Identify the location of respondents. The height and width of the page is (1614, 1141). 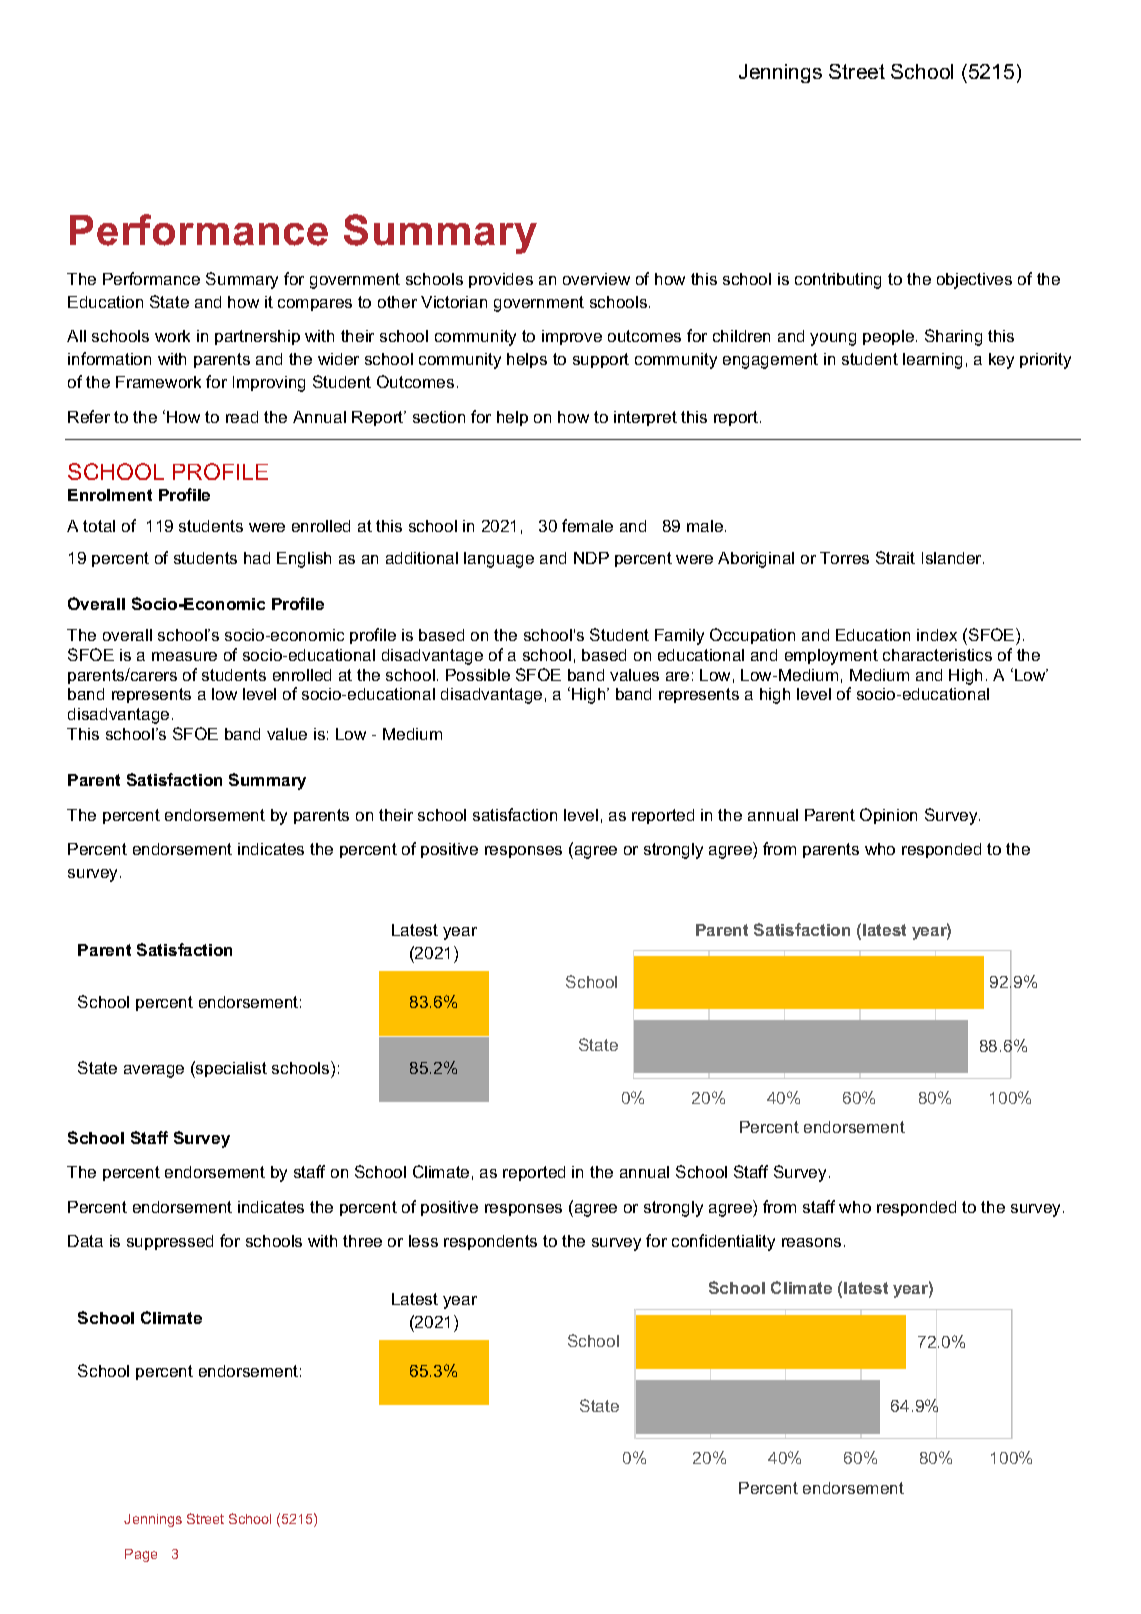
(490, 1242).
